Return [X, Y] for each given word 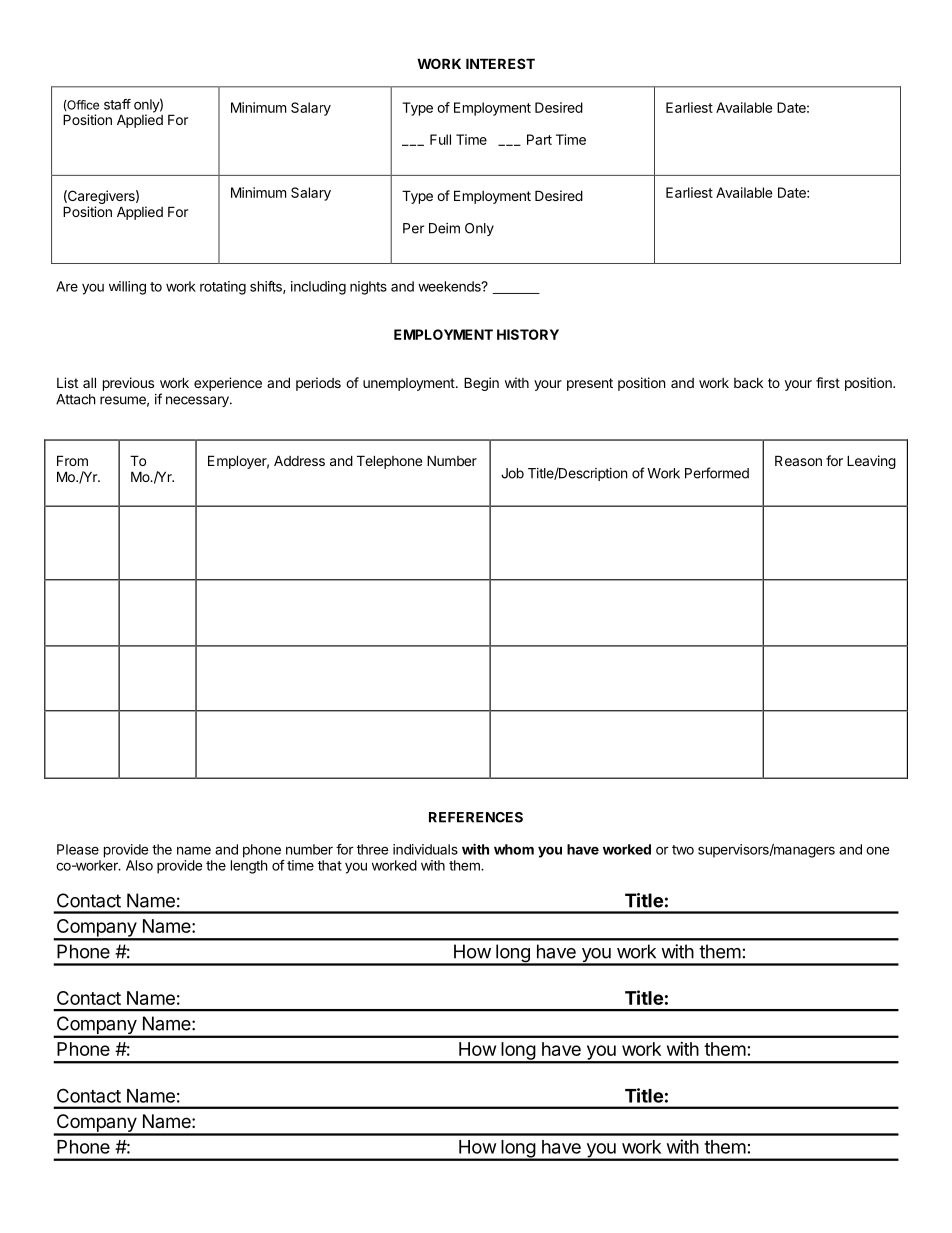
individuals [425, 849]
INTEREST [500, 63]
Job [512, 473]
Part [539, 139]
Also [139, 865]
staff [117, 104]
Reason [798, 460]
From [72, 460]
